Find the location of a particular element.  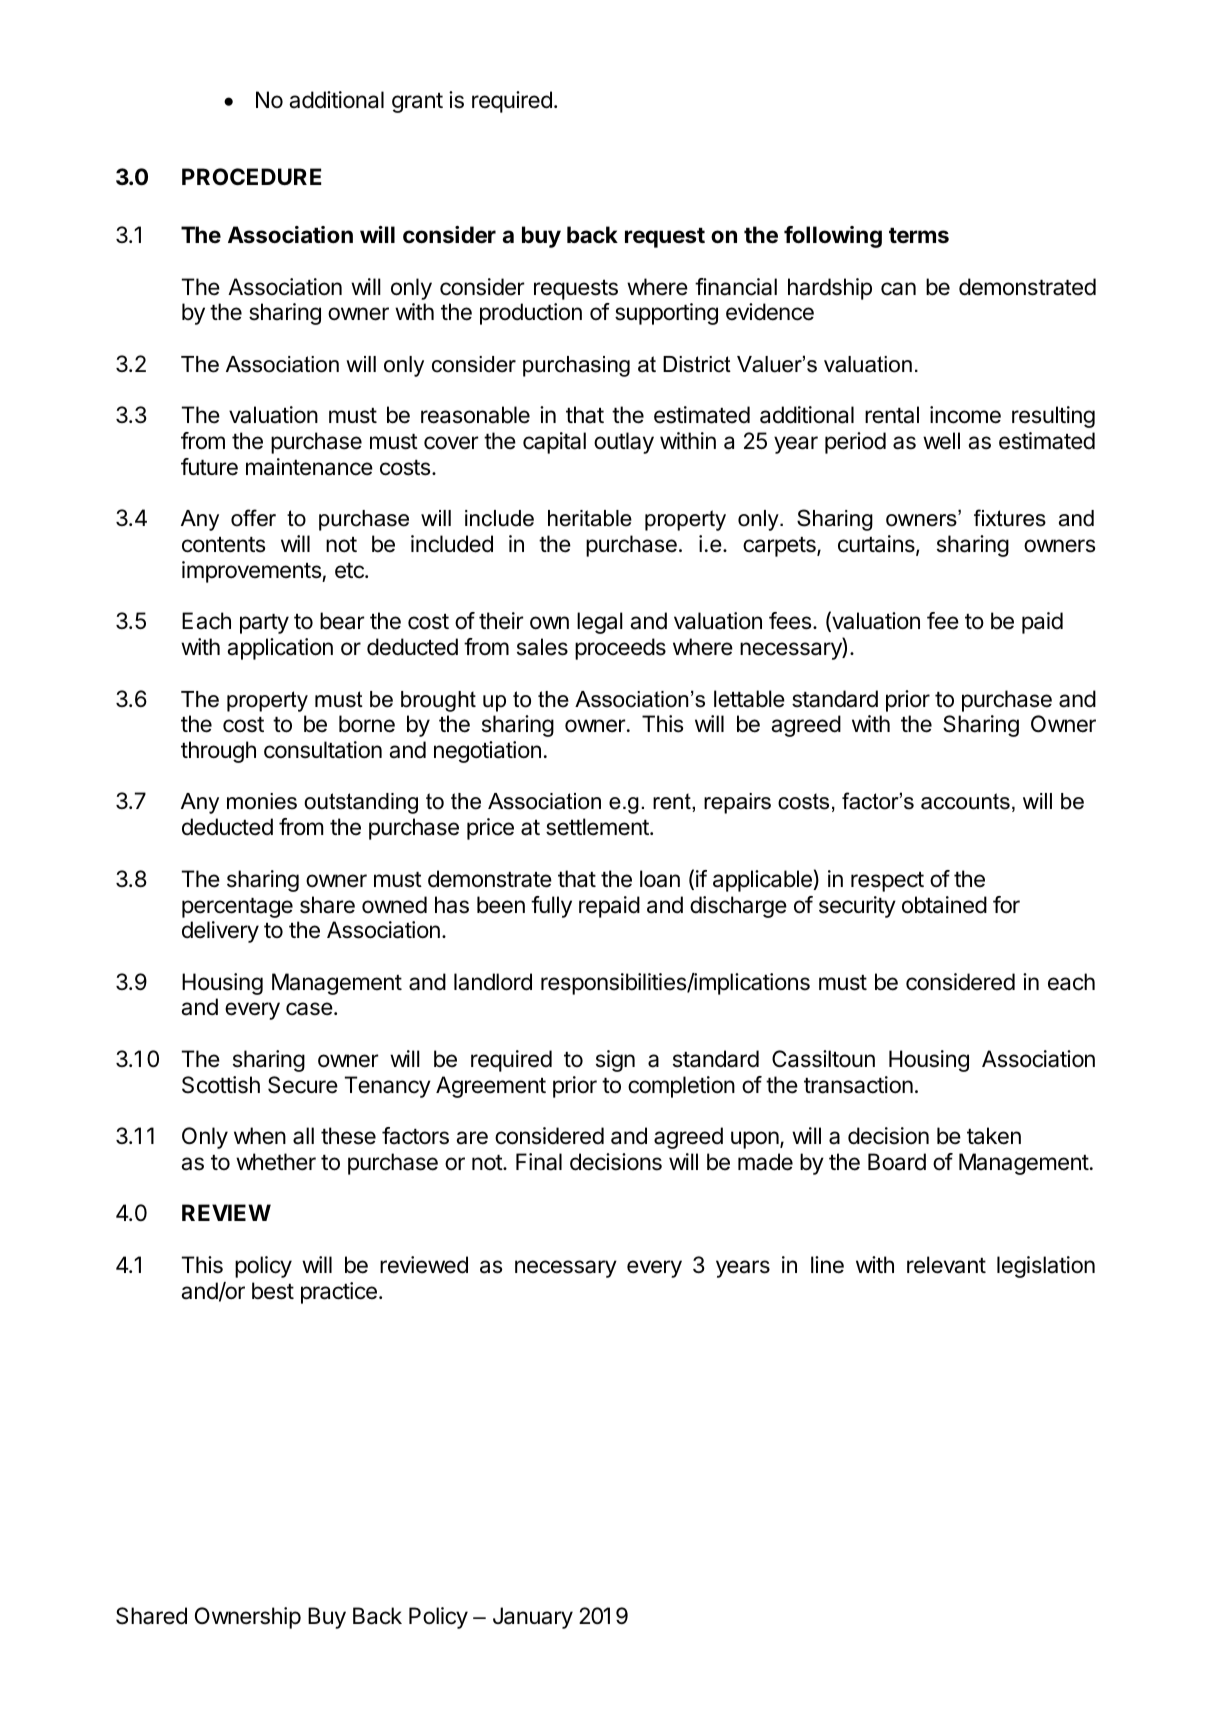

January is located at coordinates (533, 1618).
